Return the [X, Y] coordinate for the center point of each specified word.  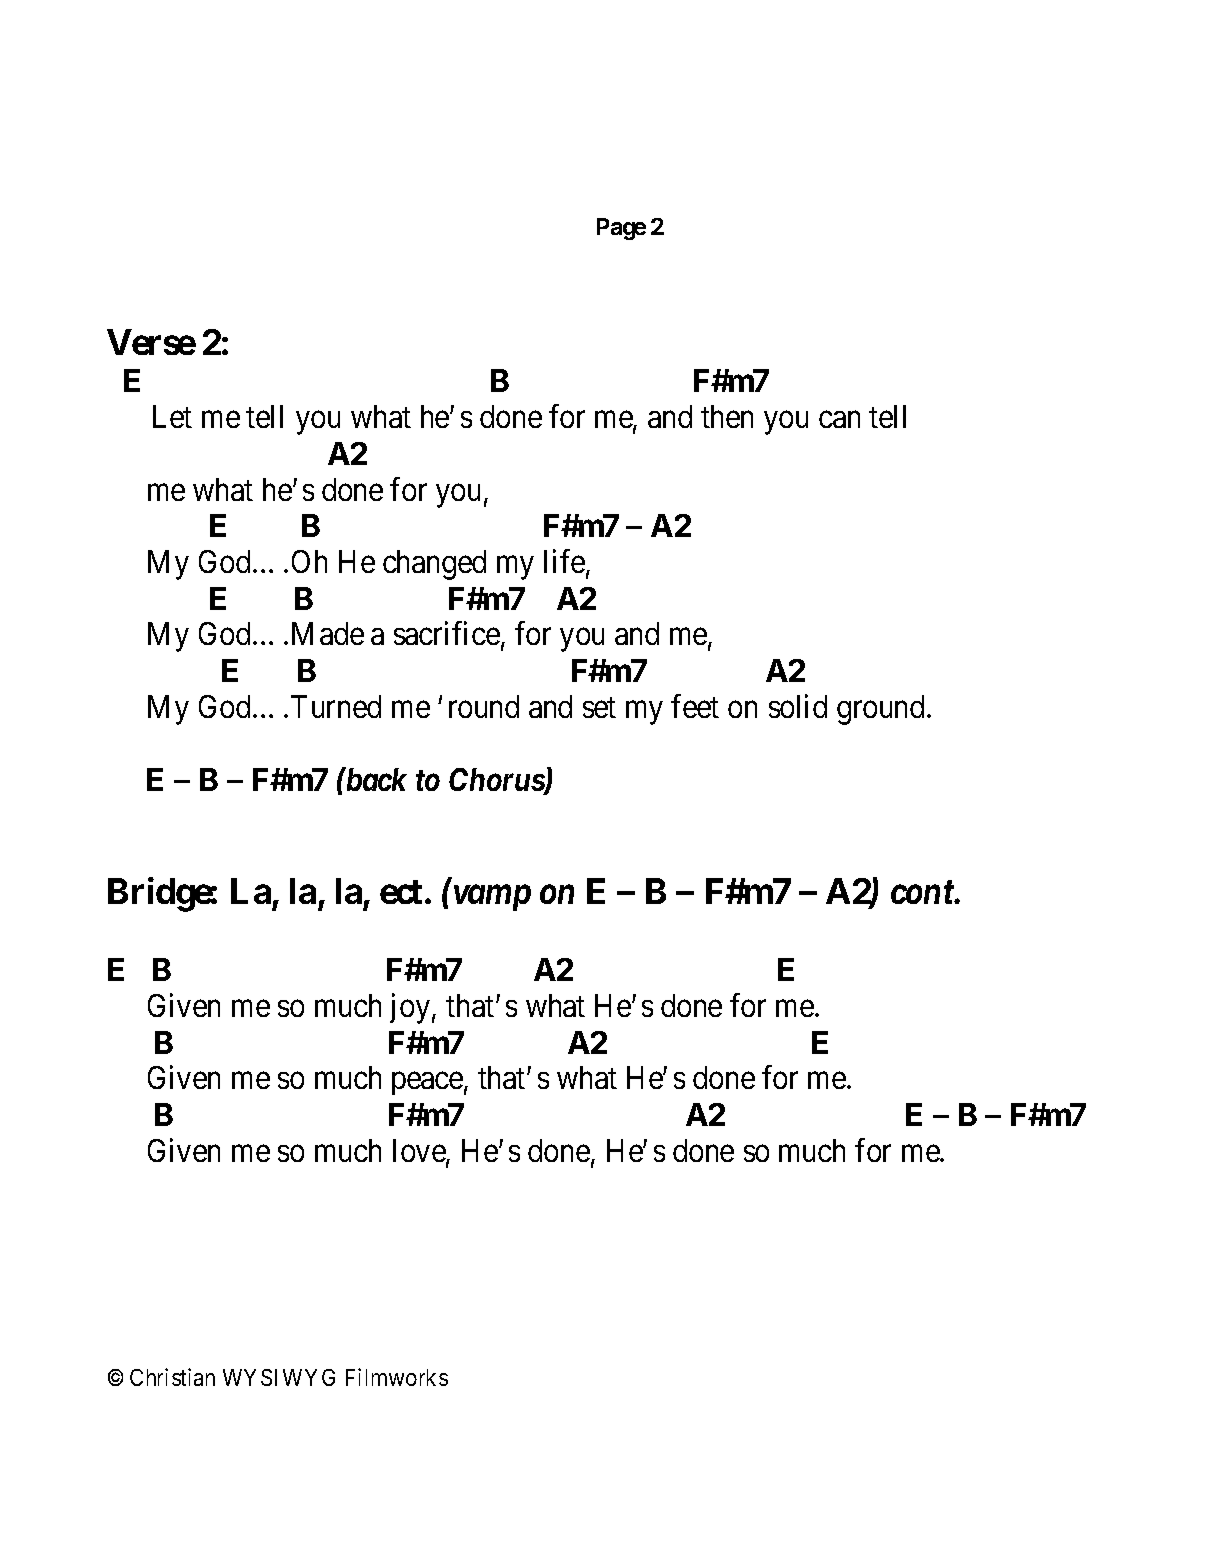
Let [172, 416]
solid [798, 706]
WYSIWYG [279, 1377]
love [420, 1152]
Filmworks [397, 1377]
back [375, 779]
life [565, 562]
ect [401, 892]
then [727, 416]
